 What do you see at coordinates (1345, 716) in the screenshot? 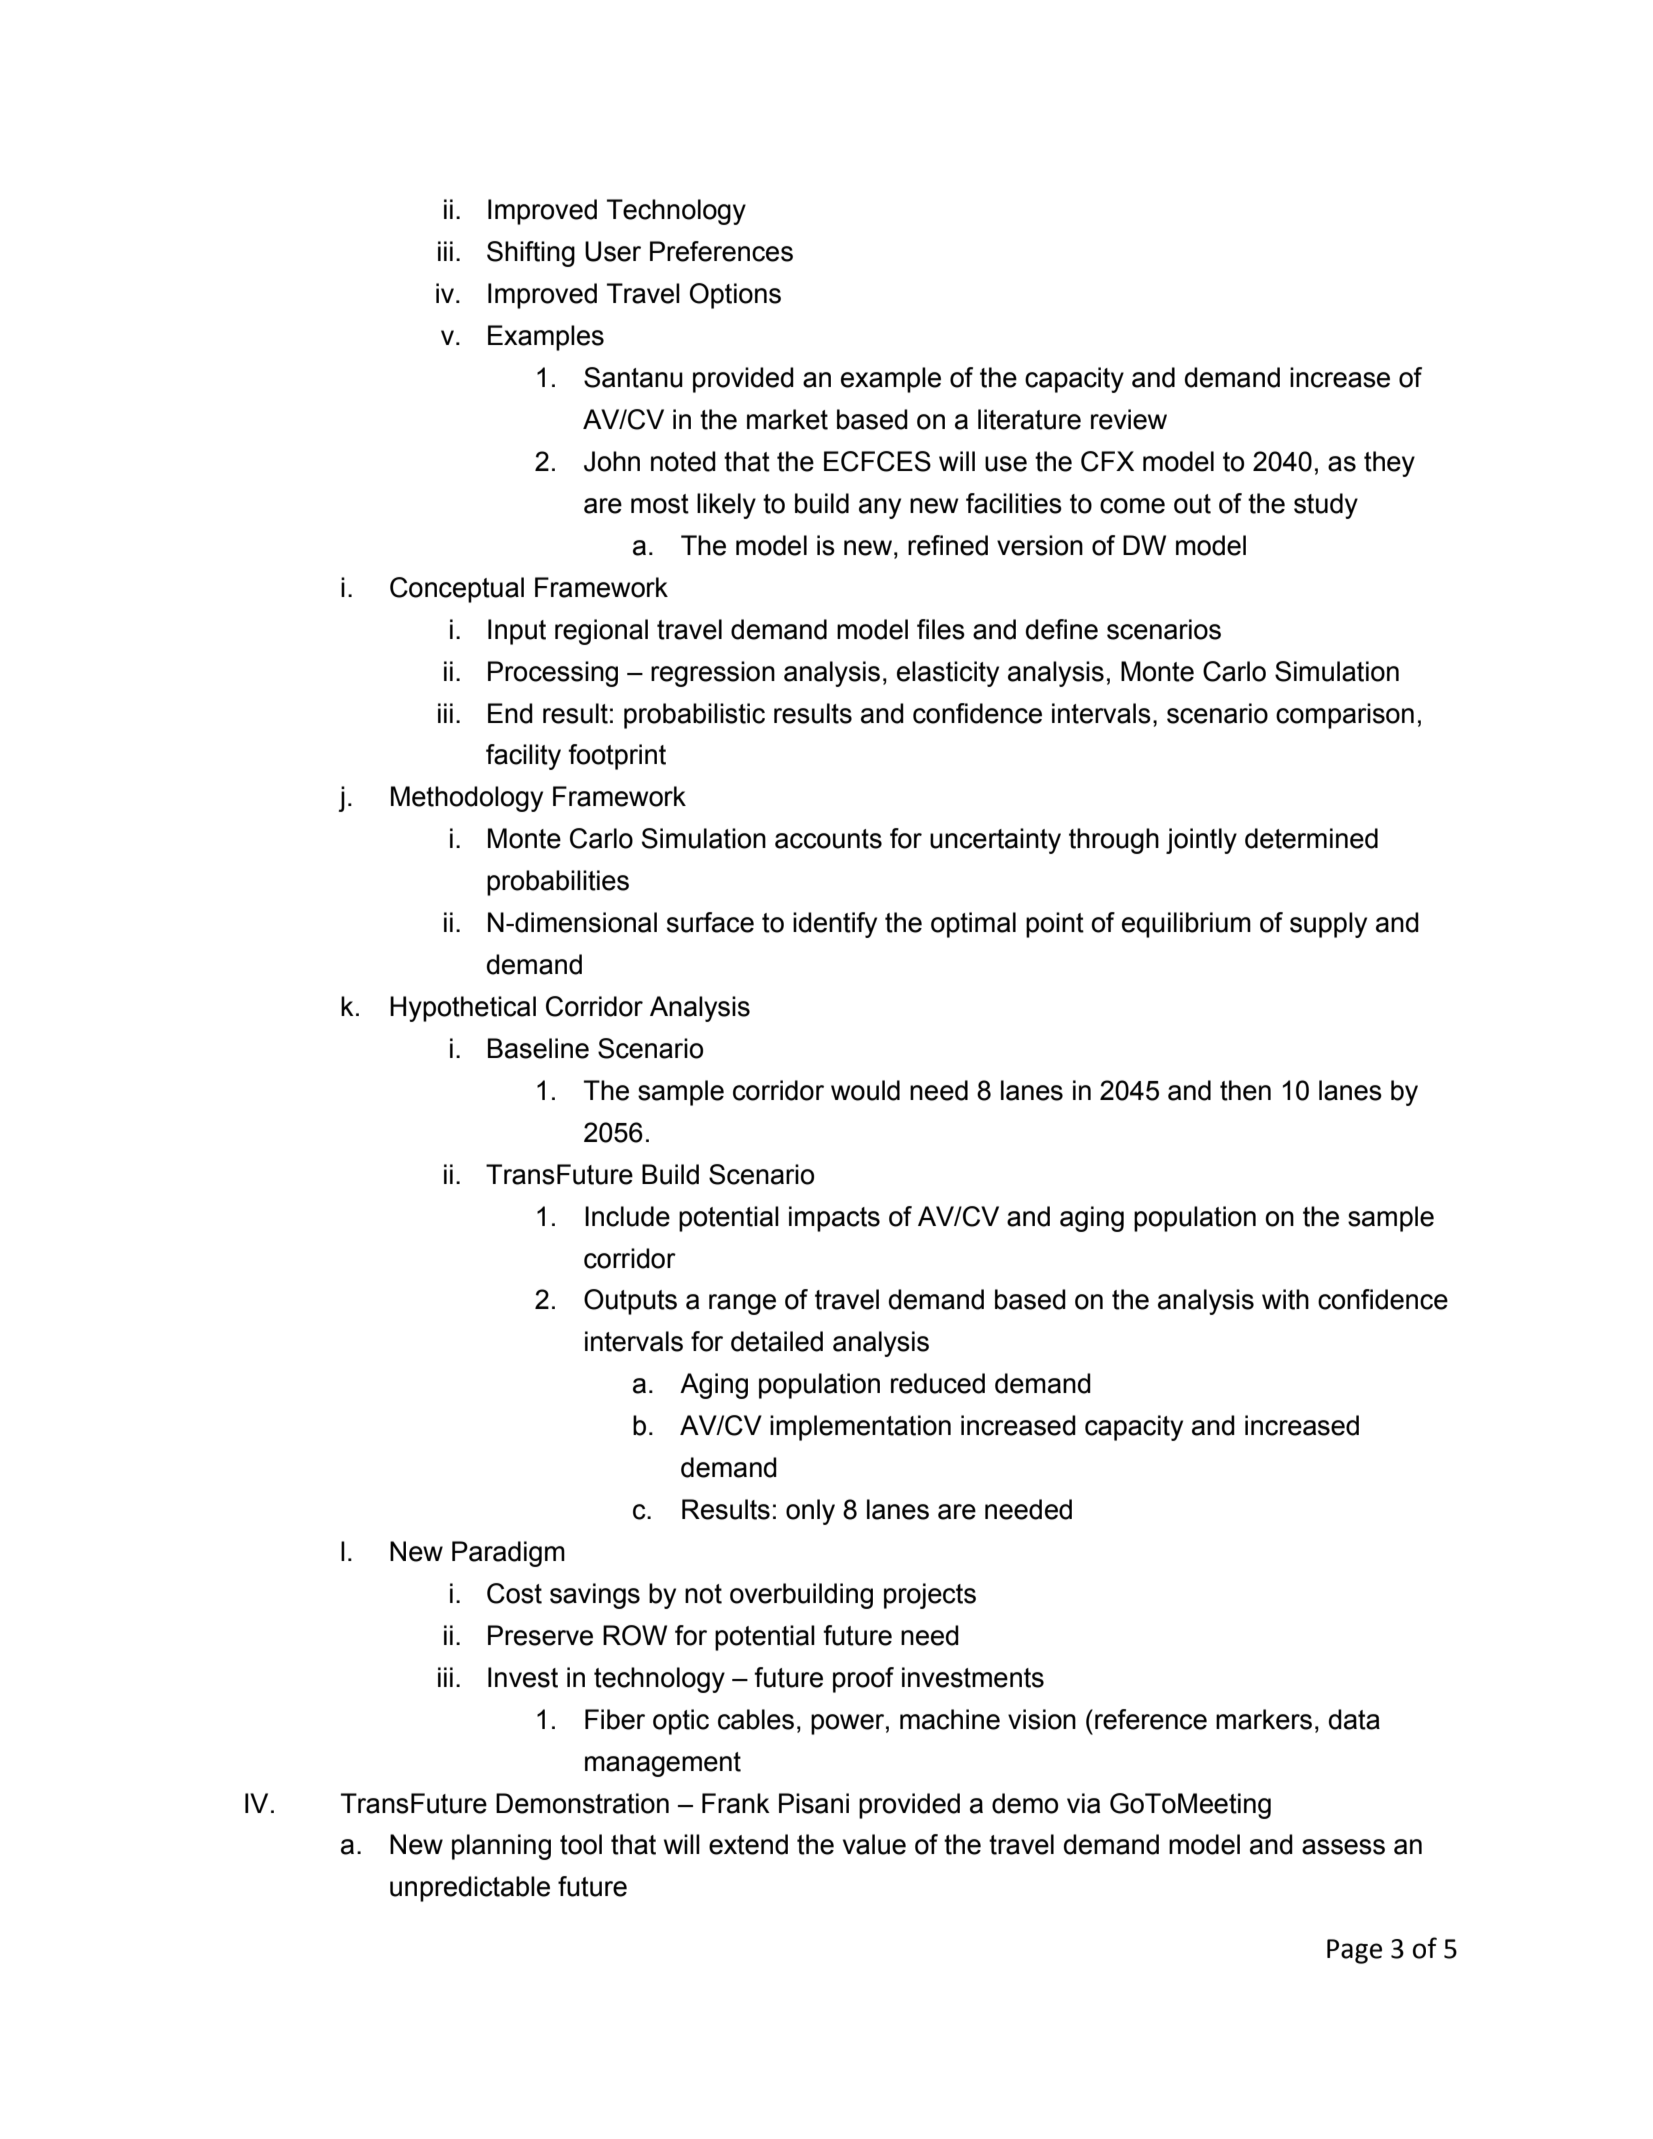
I see `comparison` at bounding box center [1345, 716].
